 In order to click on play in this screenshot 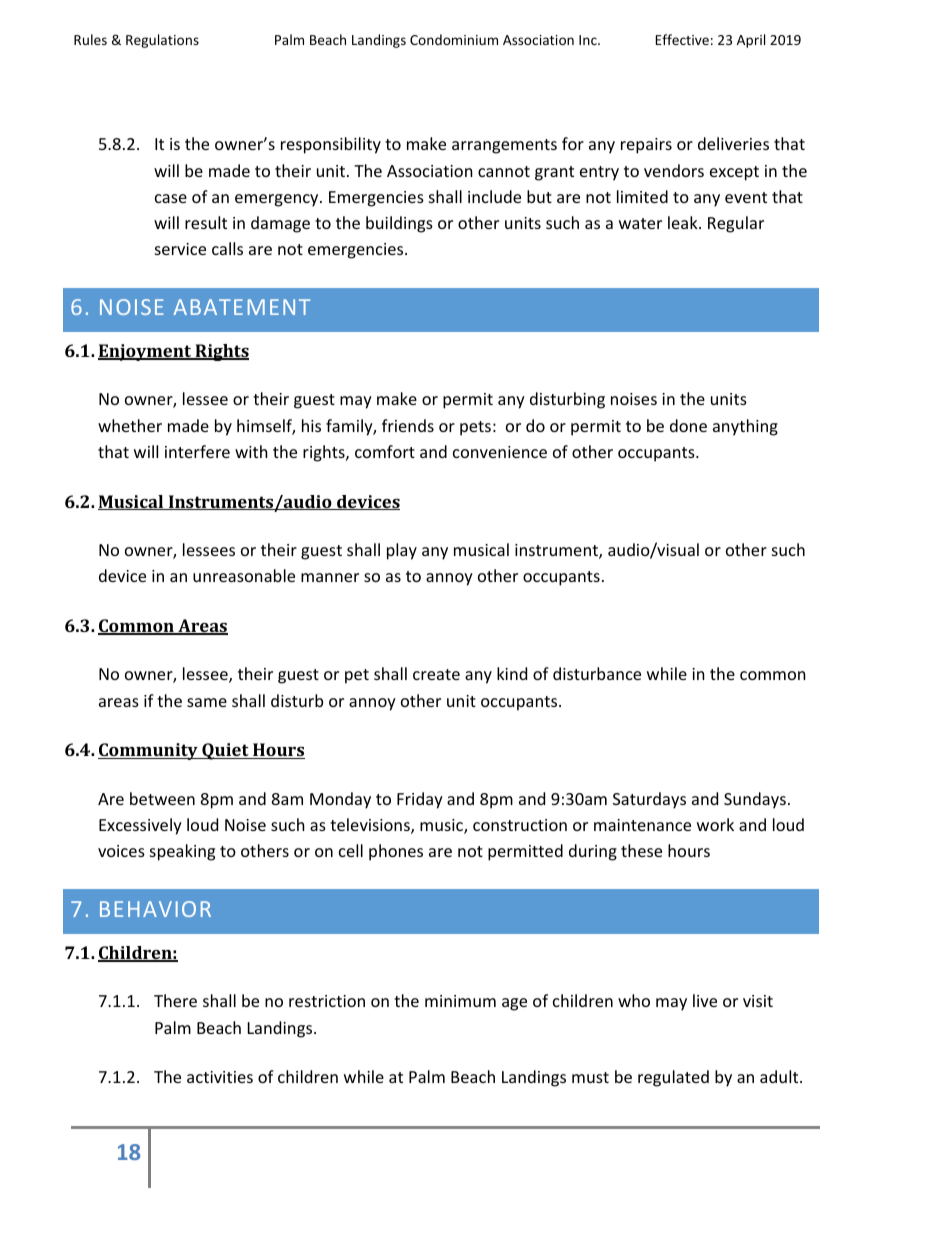, I will do `click(402, 551)`.
